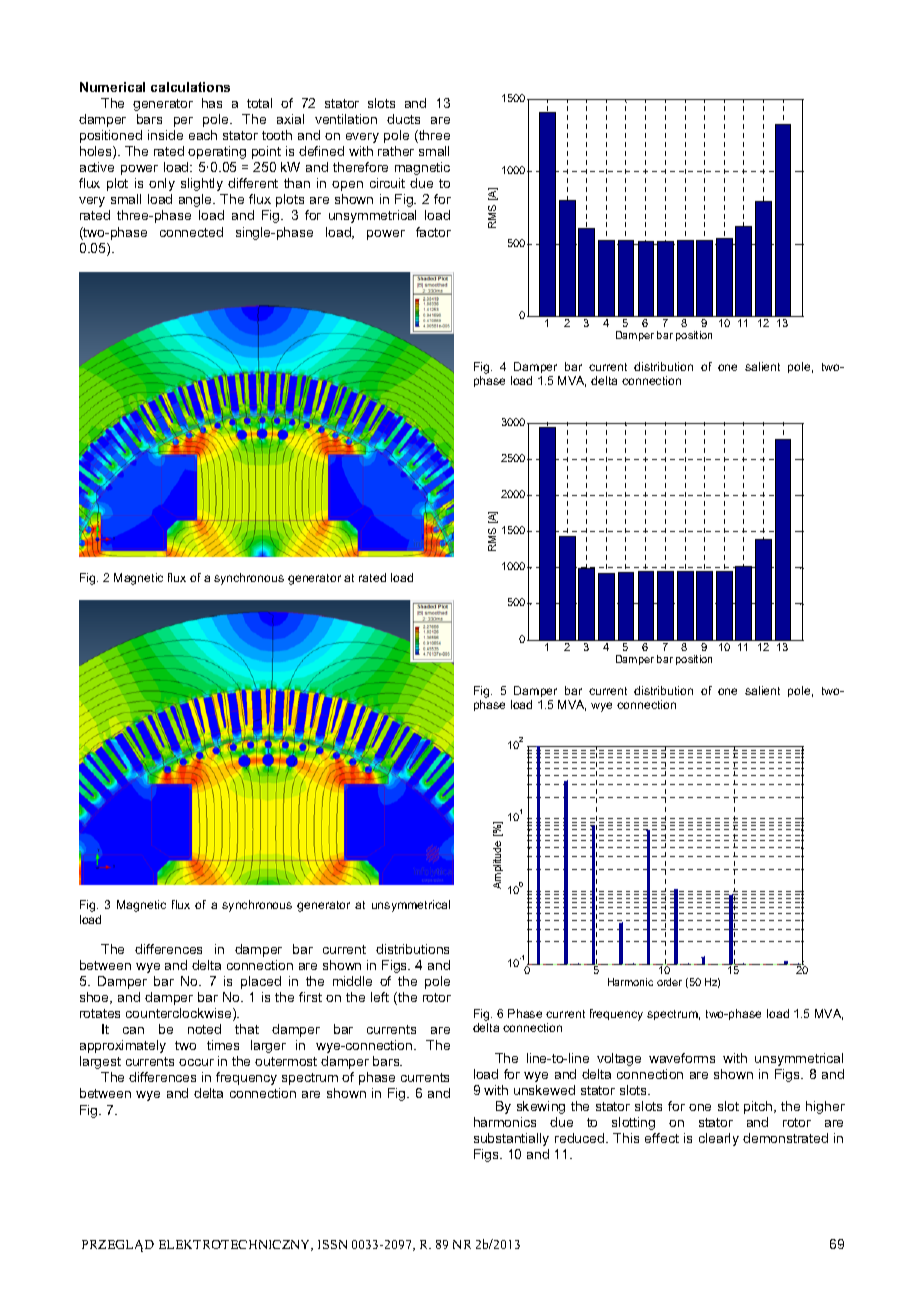 The height and width of the page is (1308, 924). I want to click on order, so click(669, 982).
